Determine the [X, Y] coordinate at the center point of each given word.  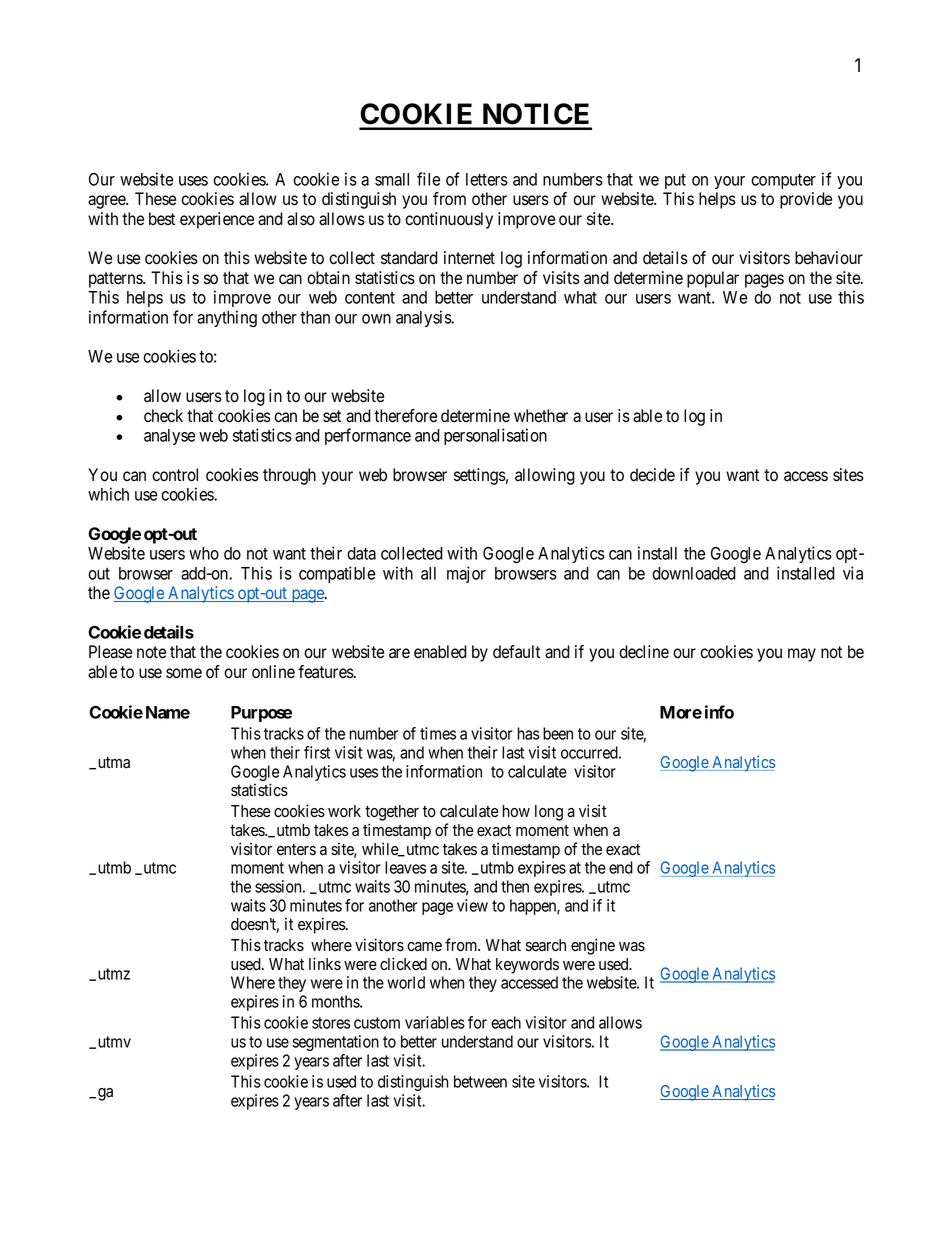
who [204, 553]
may [802, 655]
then [515, 886]
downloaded [694, 573]
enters [296, 850]
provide [806, 200]
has [528, 733]
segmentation [336, 1043]
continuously [449, 220]
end [621, 867]
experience [217, 220]
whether [541, 416]
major [466, 574]
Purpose [261, 714]
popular [713, 279]
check [163, 416]
